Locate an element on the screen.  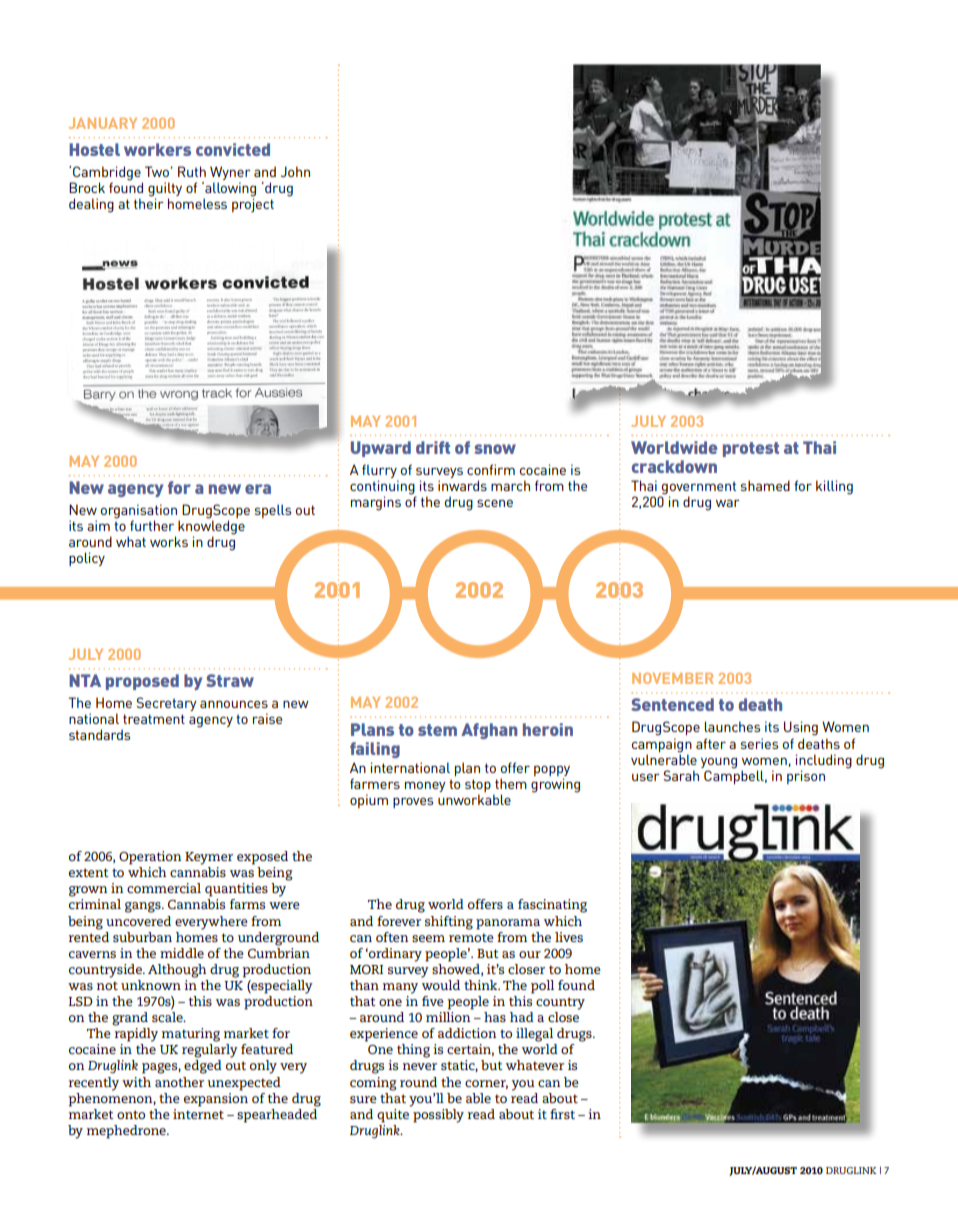
first is located at coordinates (562, 1114).
